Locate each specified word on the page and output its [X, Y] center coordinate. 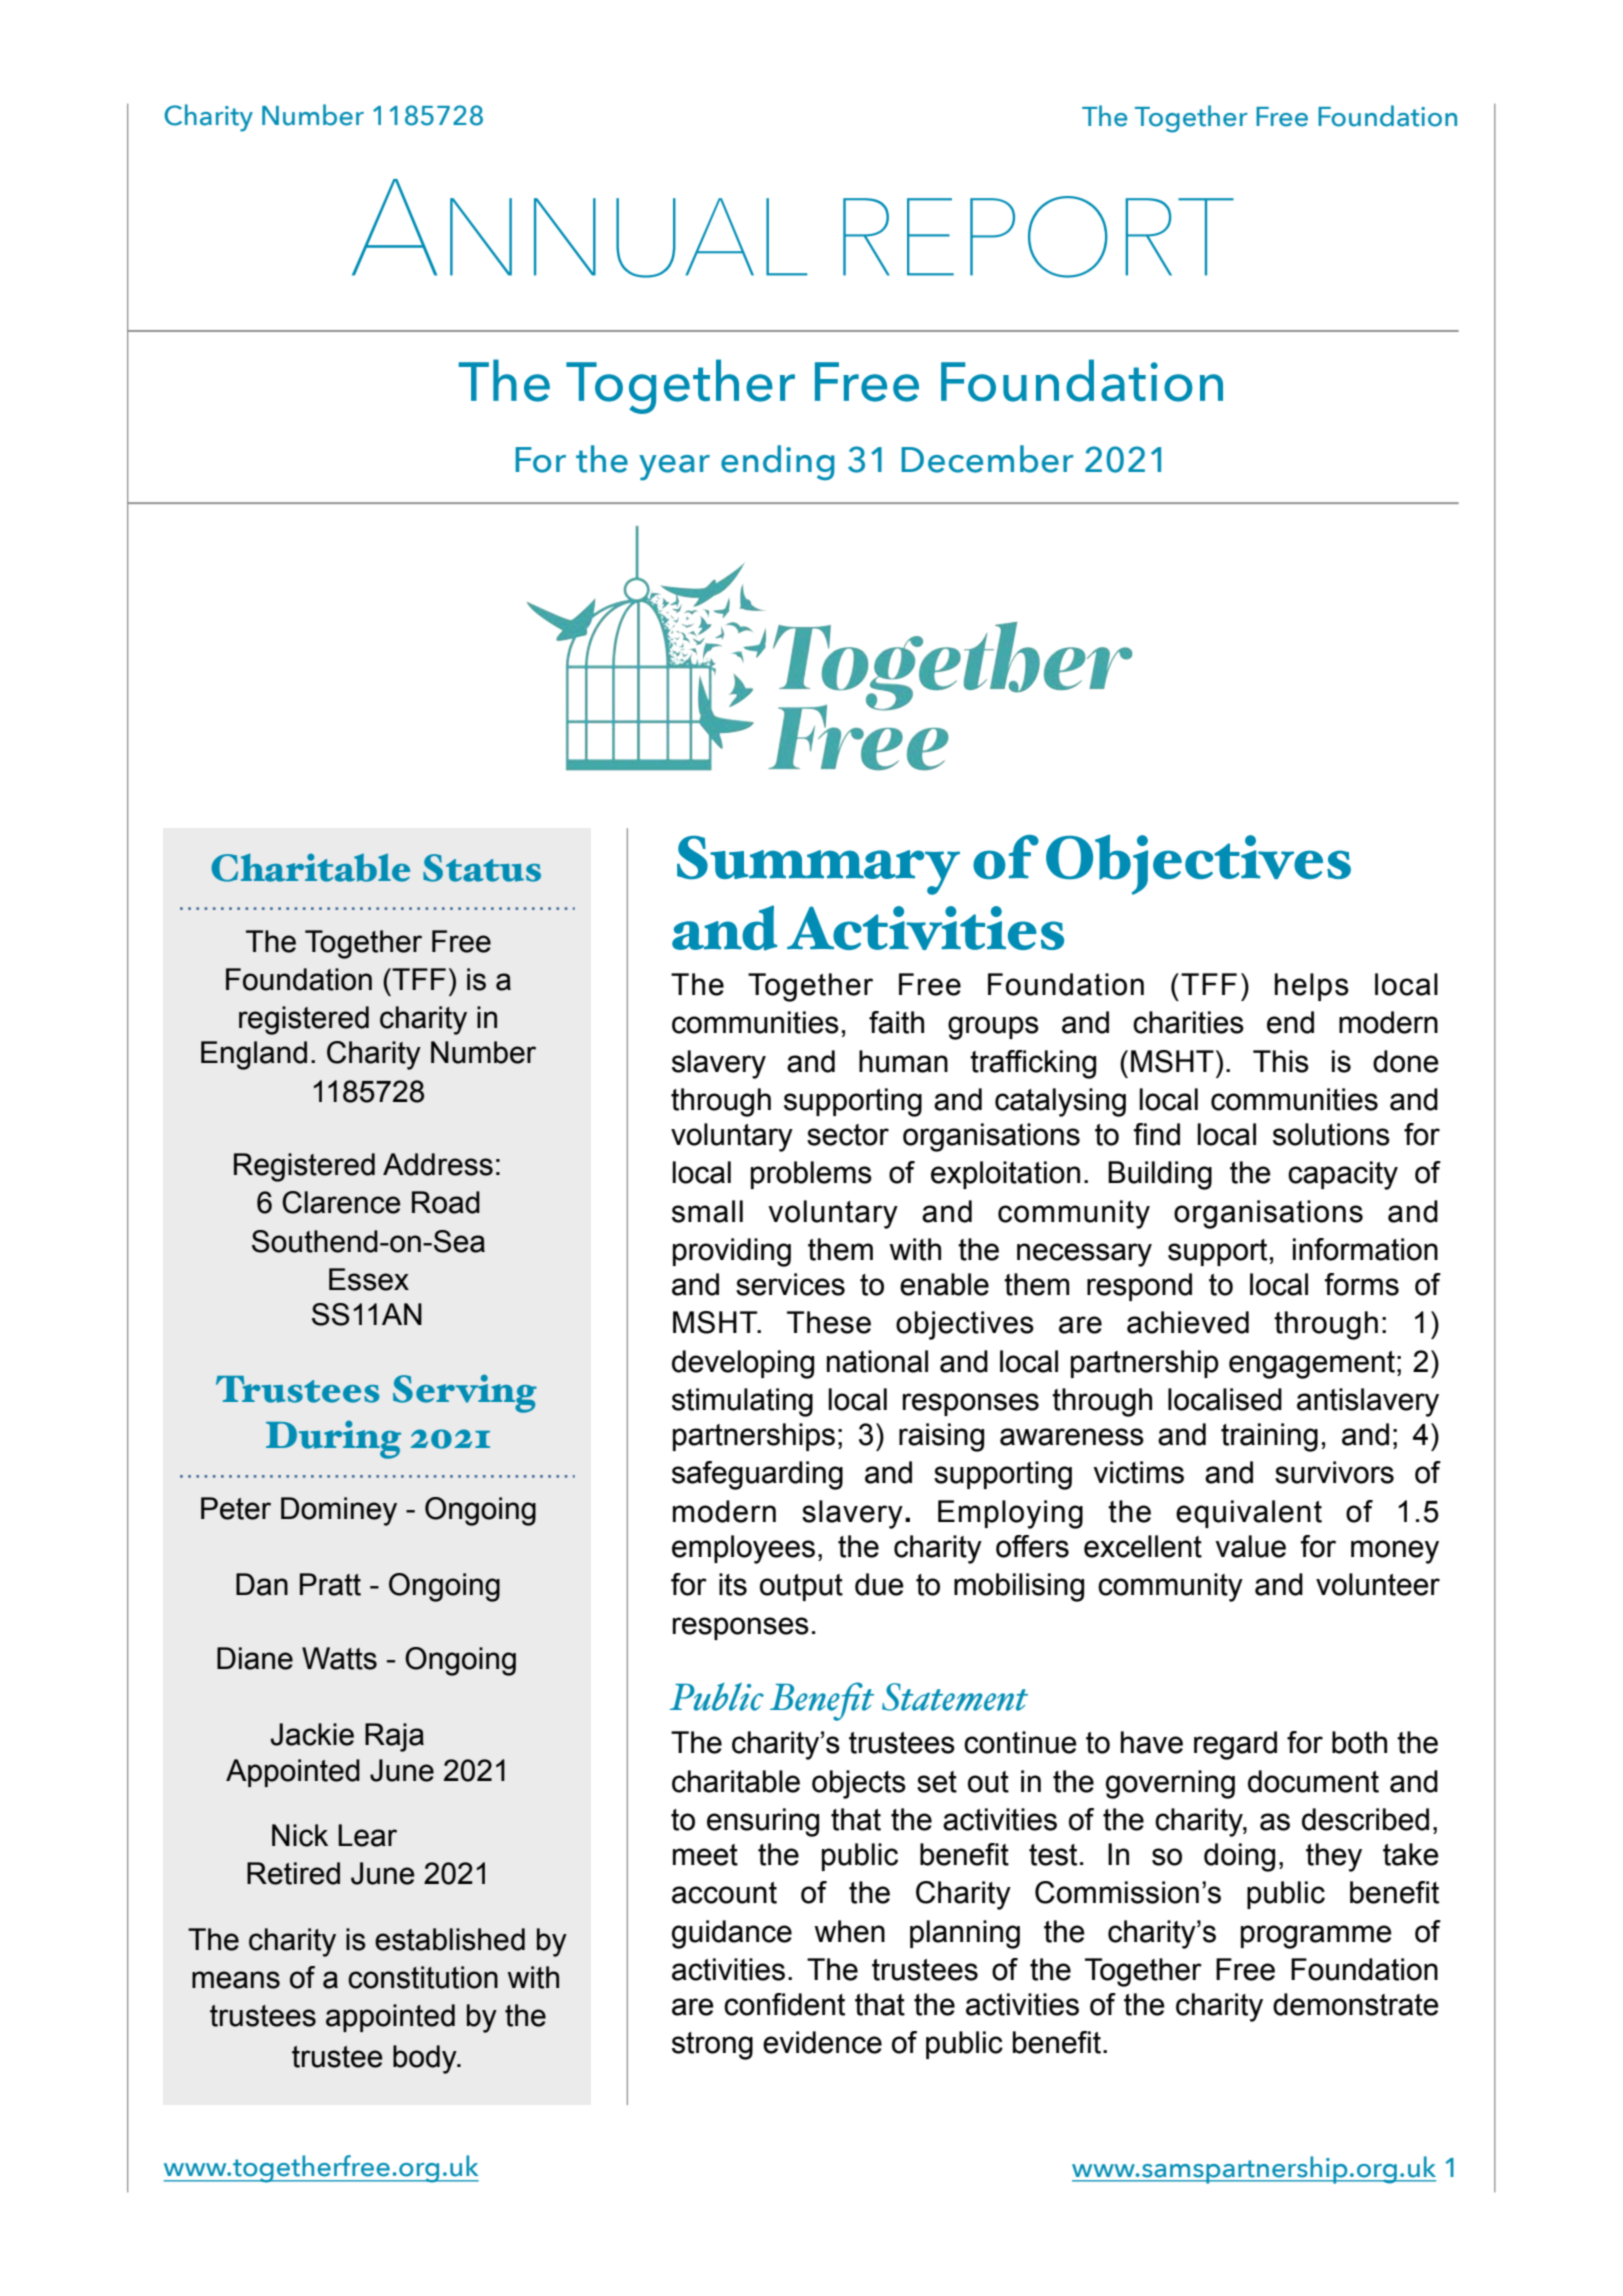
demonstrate [1356, 2004]
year [674, 468]
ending [777, 462]
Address [438, 1164]
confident [784, 2004]
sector [848, 1135]
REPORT [1038, 237]
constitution [423, 1977]
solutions [1331, 1134]
